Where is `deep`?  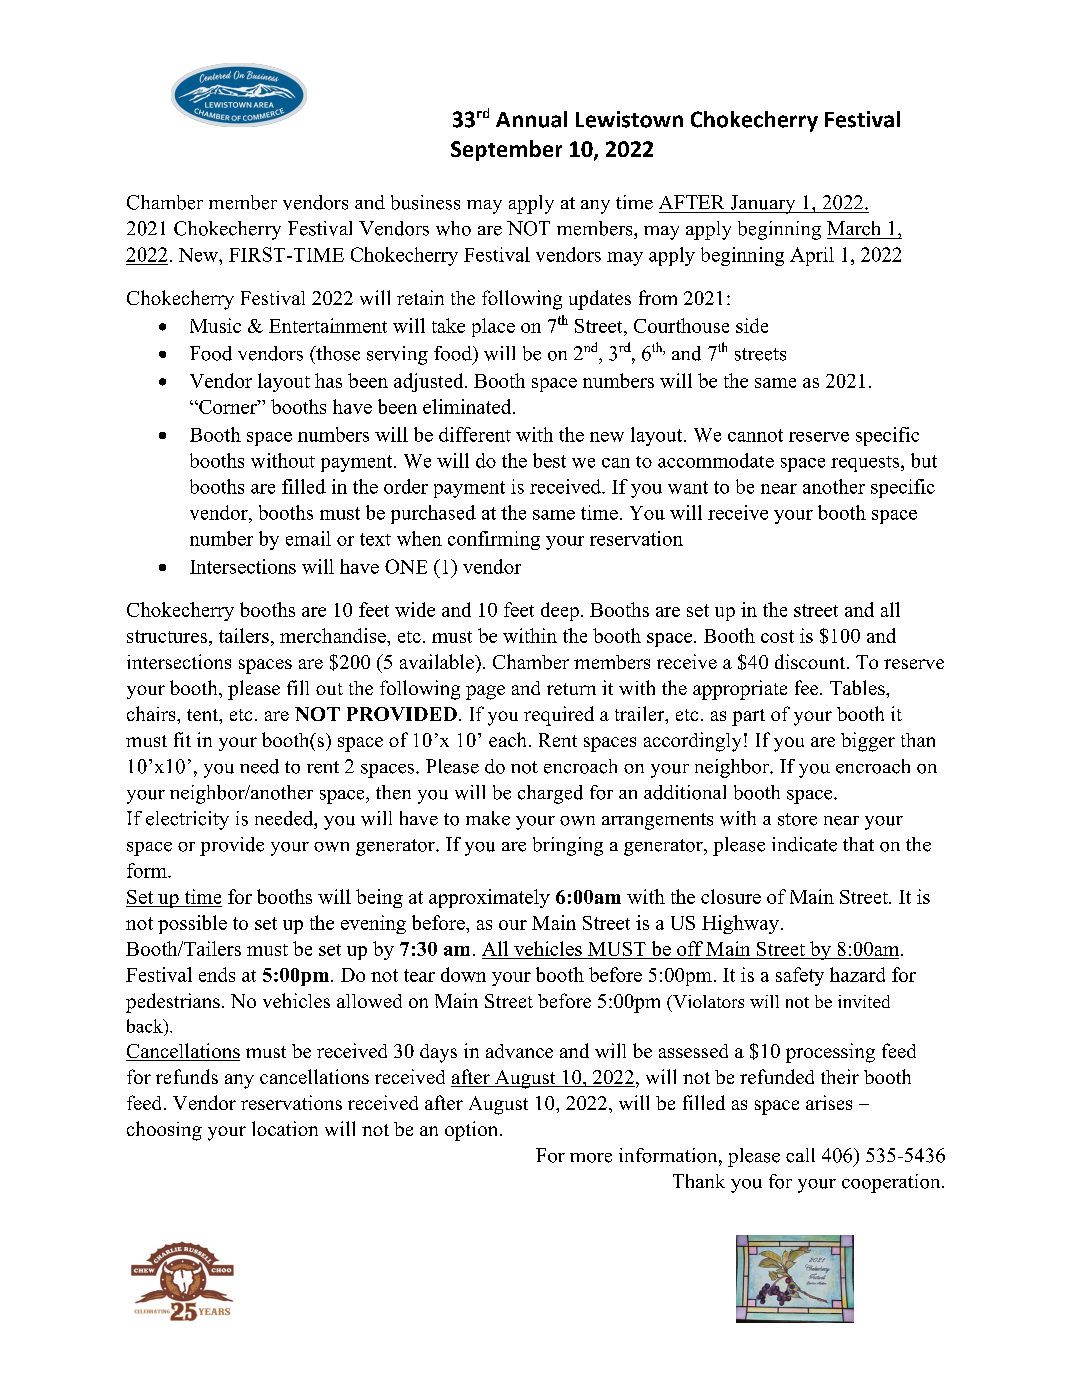
deep is located at coordinates (560, 611).
